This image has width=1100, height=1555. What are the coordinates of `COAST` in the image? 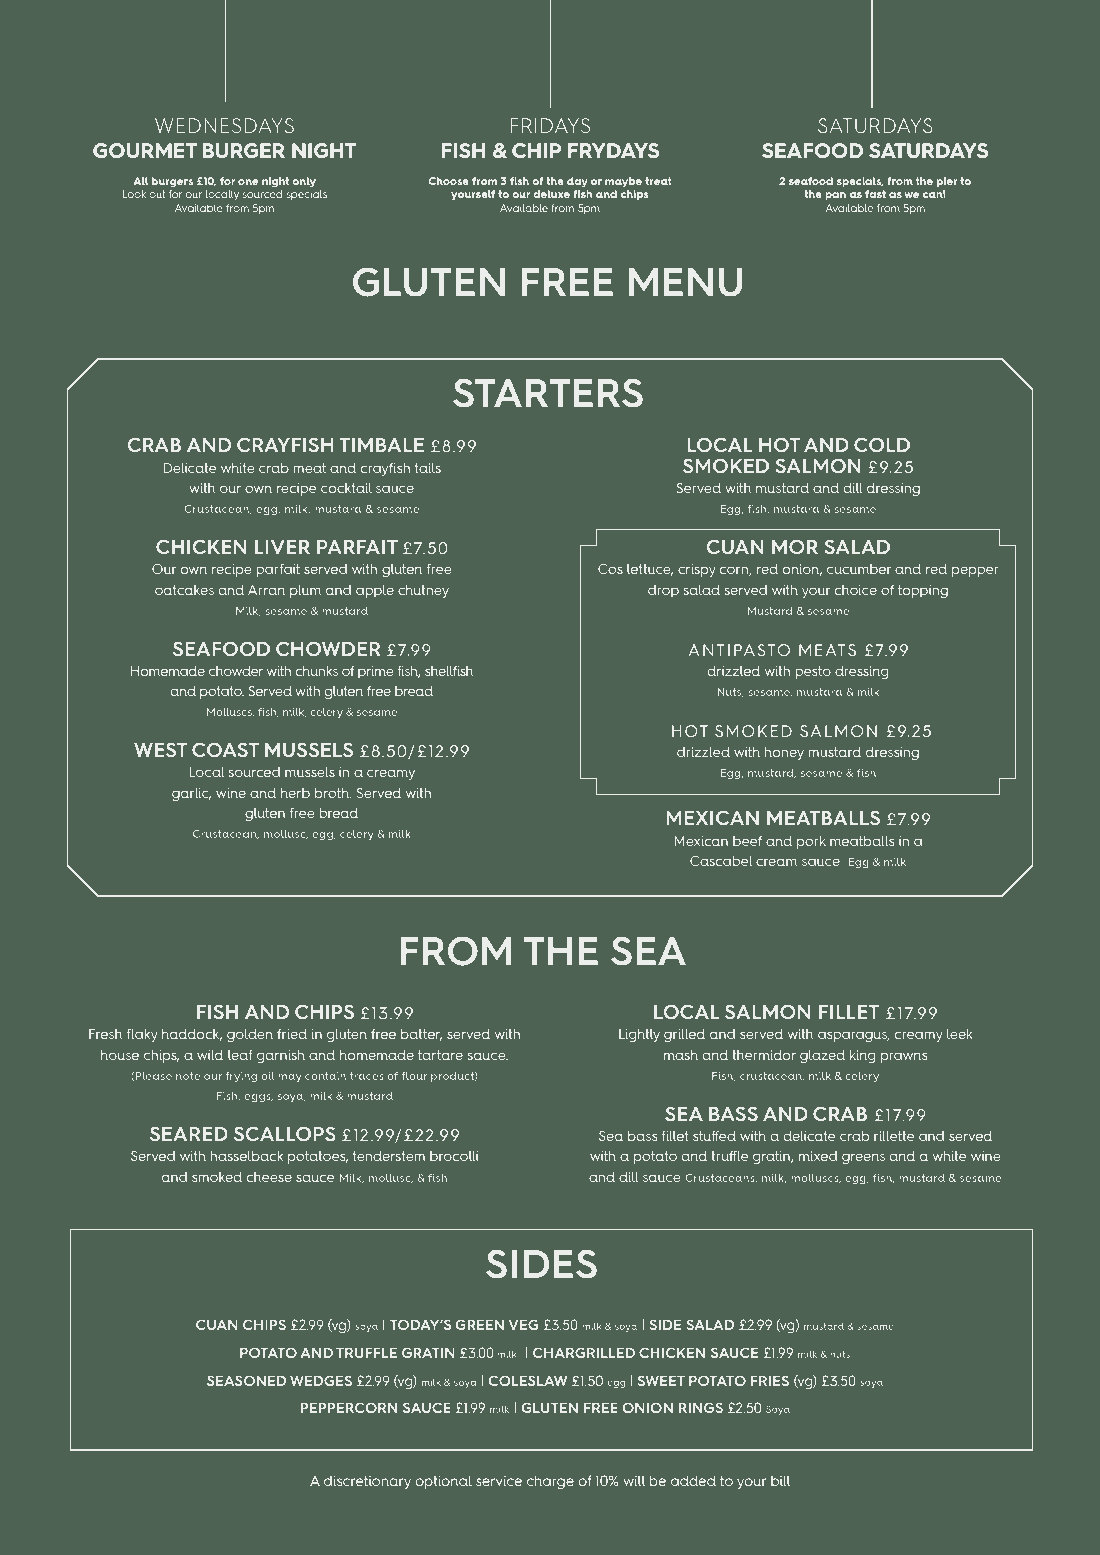 It's located at (225, 749).
